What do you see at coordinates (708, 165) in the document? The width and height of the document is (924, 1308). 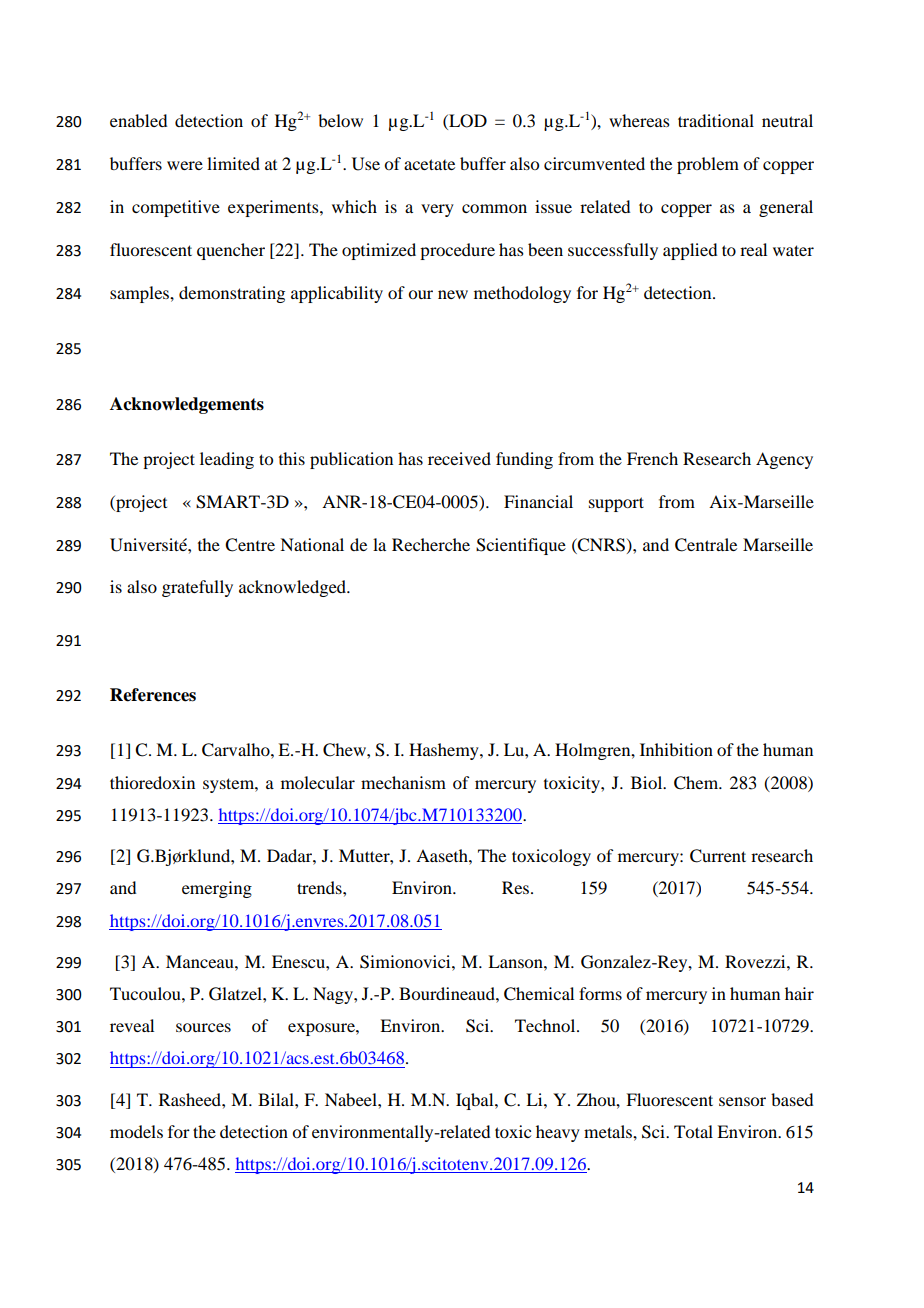 I see `problem` at bounding box center [708, 165].
